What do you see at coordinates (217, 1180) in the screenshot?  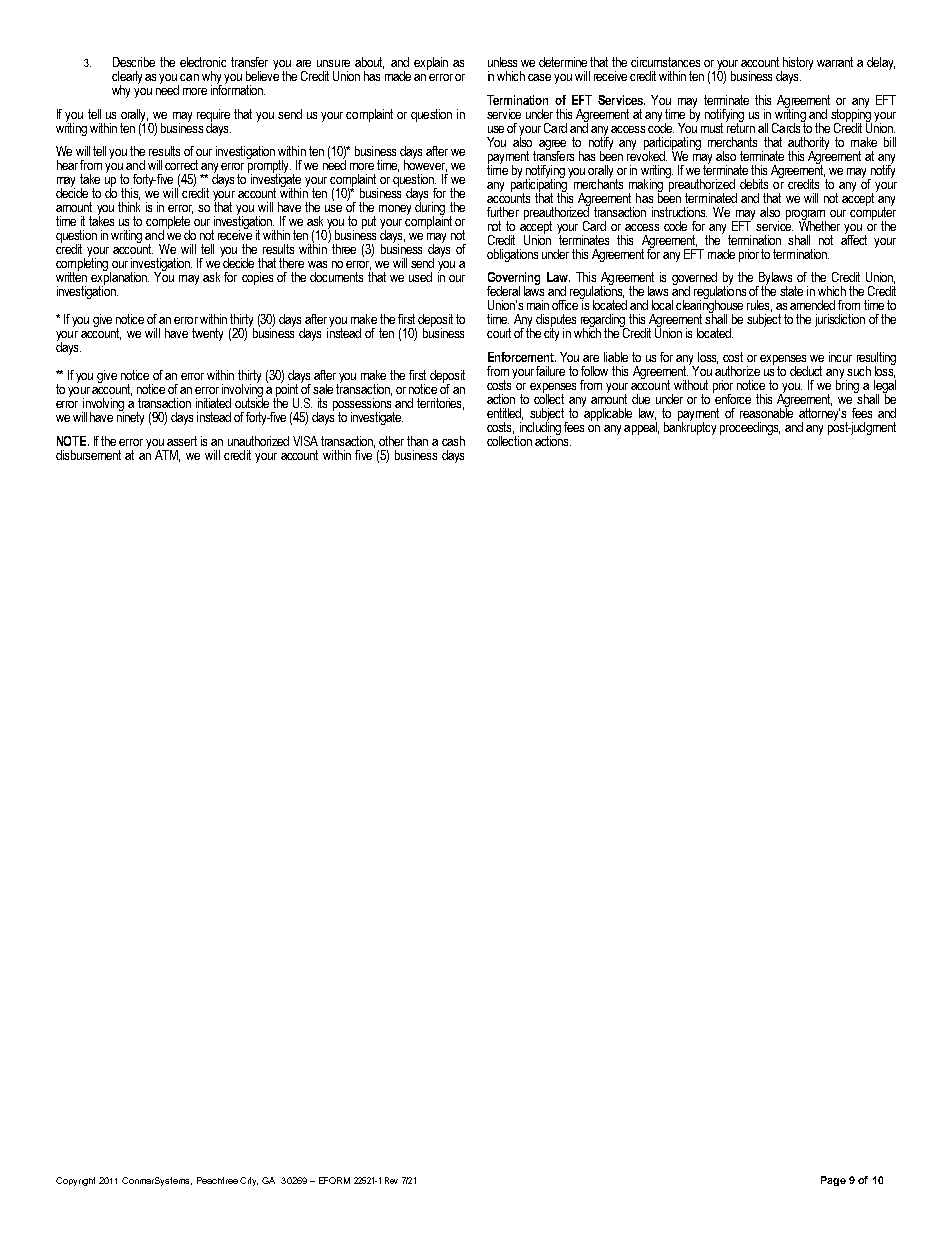 I see `Peachtree` at bounding box center [217, 1180].
